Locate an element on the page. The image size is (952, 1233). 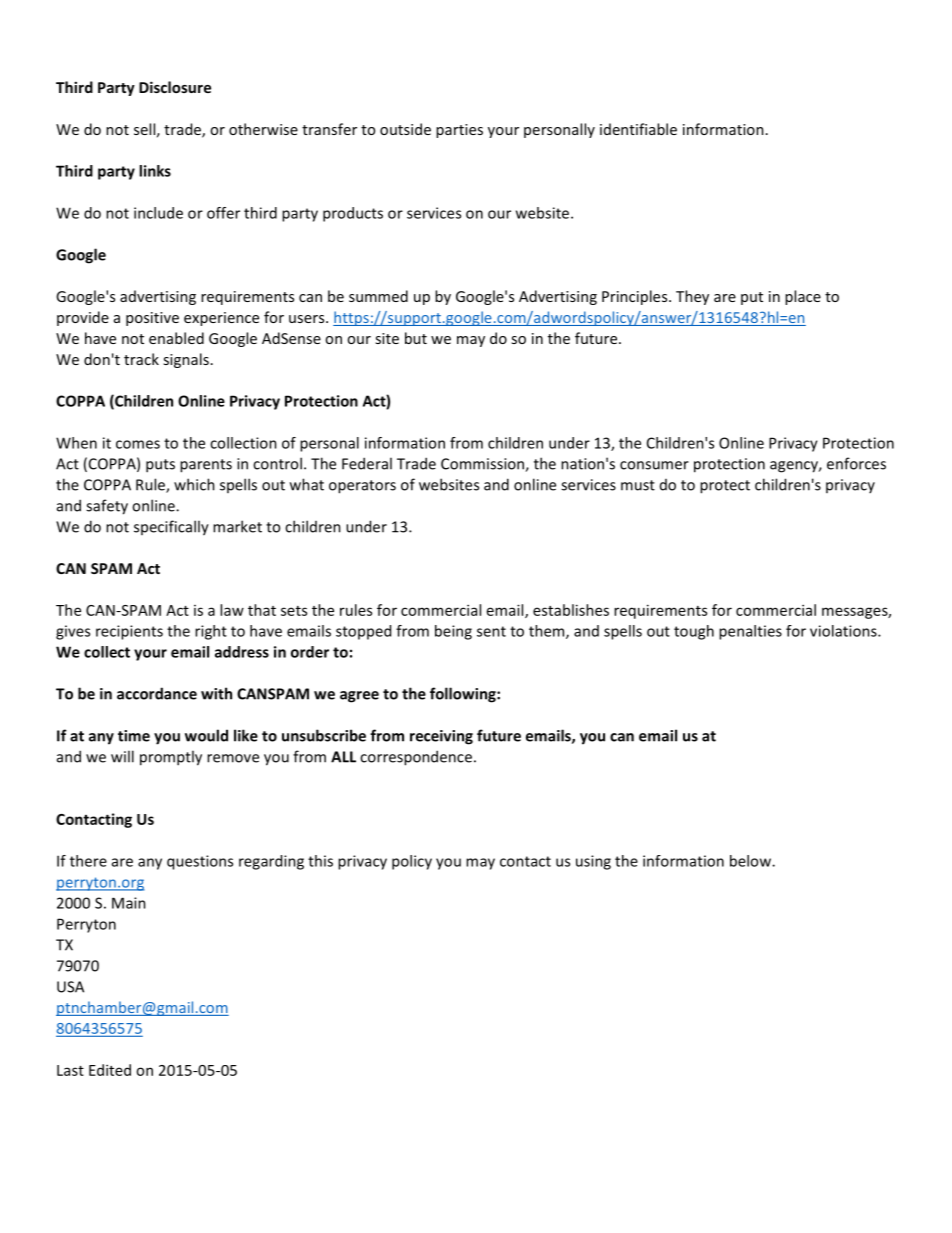
being is located at coordinates (453, 632).
